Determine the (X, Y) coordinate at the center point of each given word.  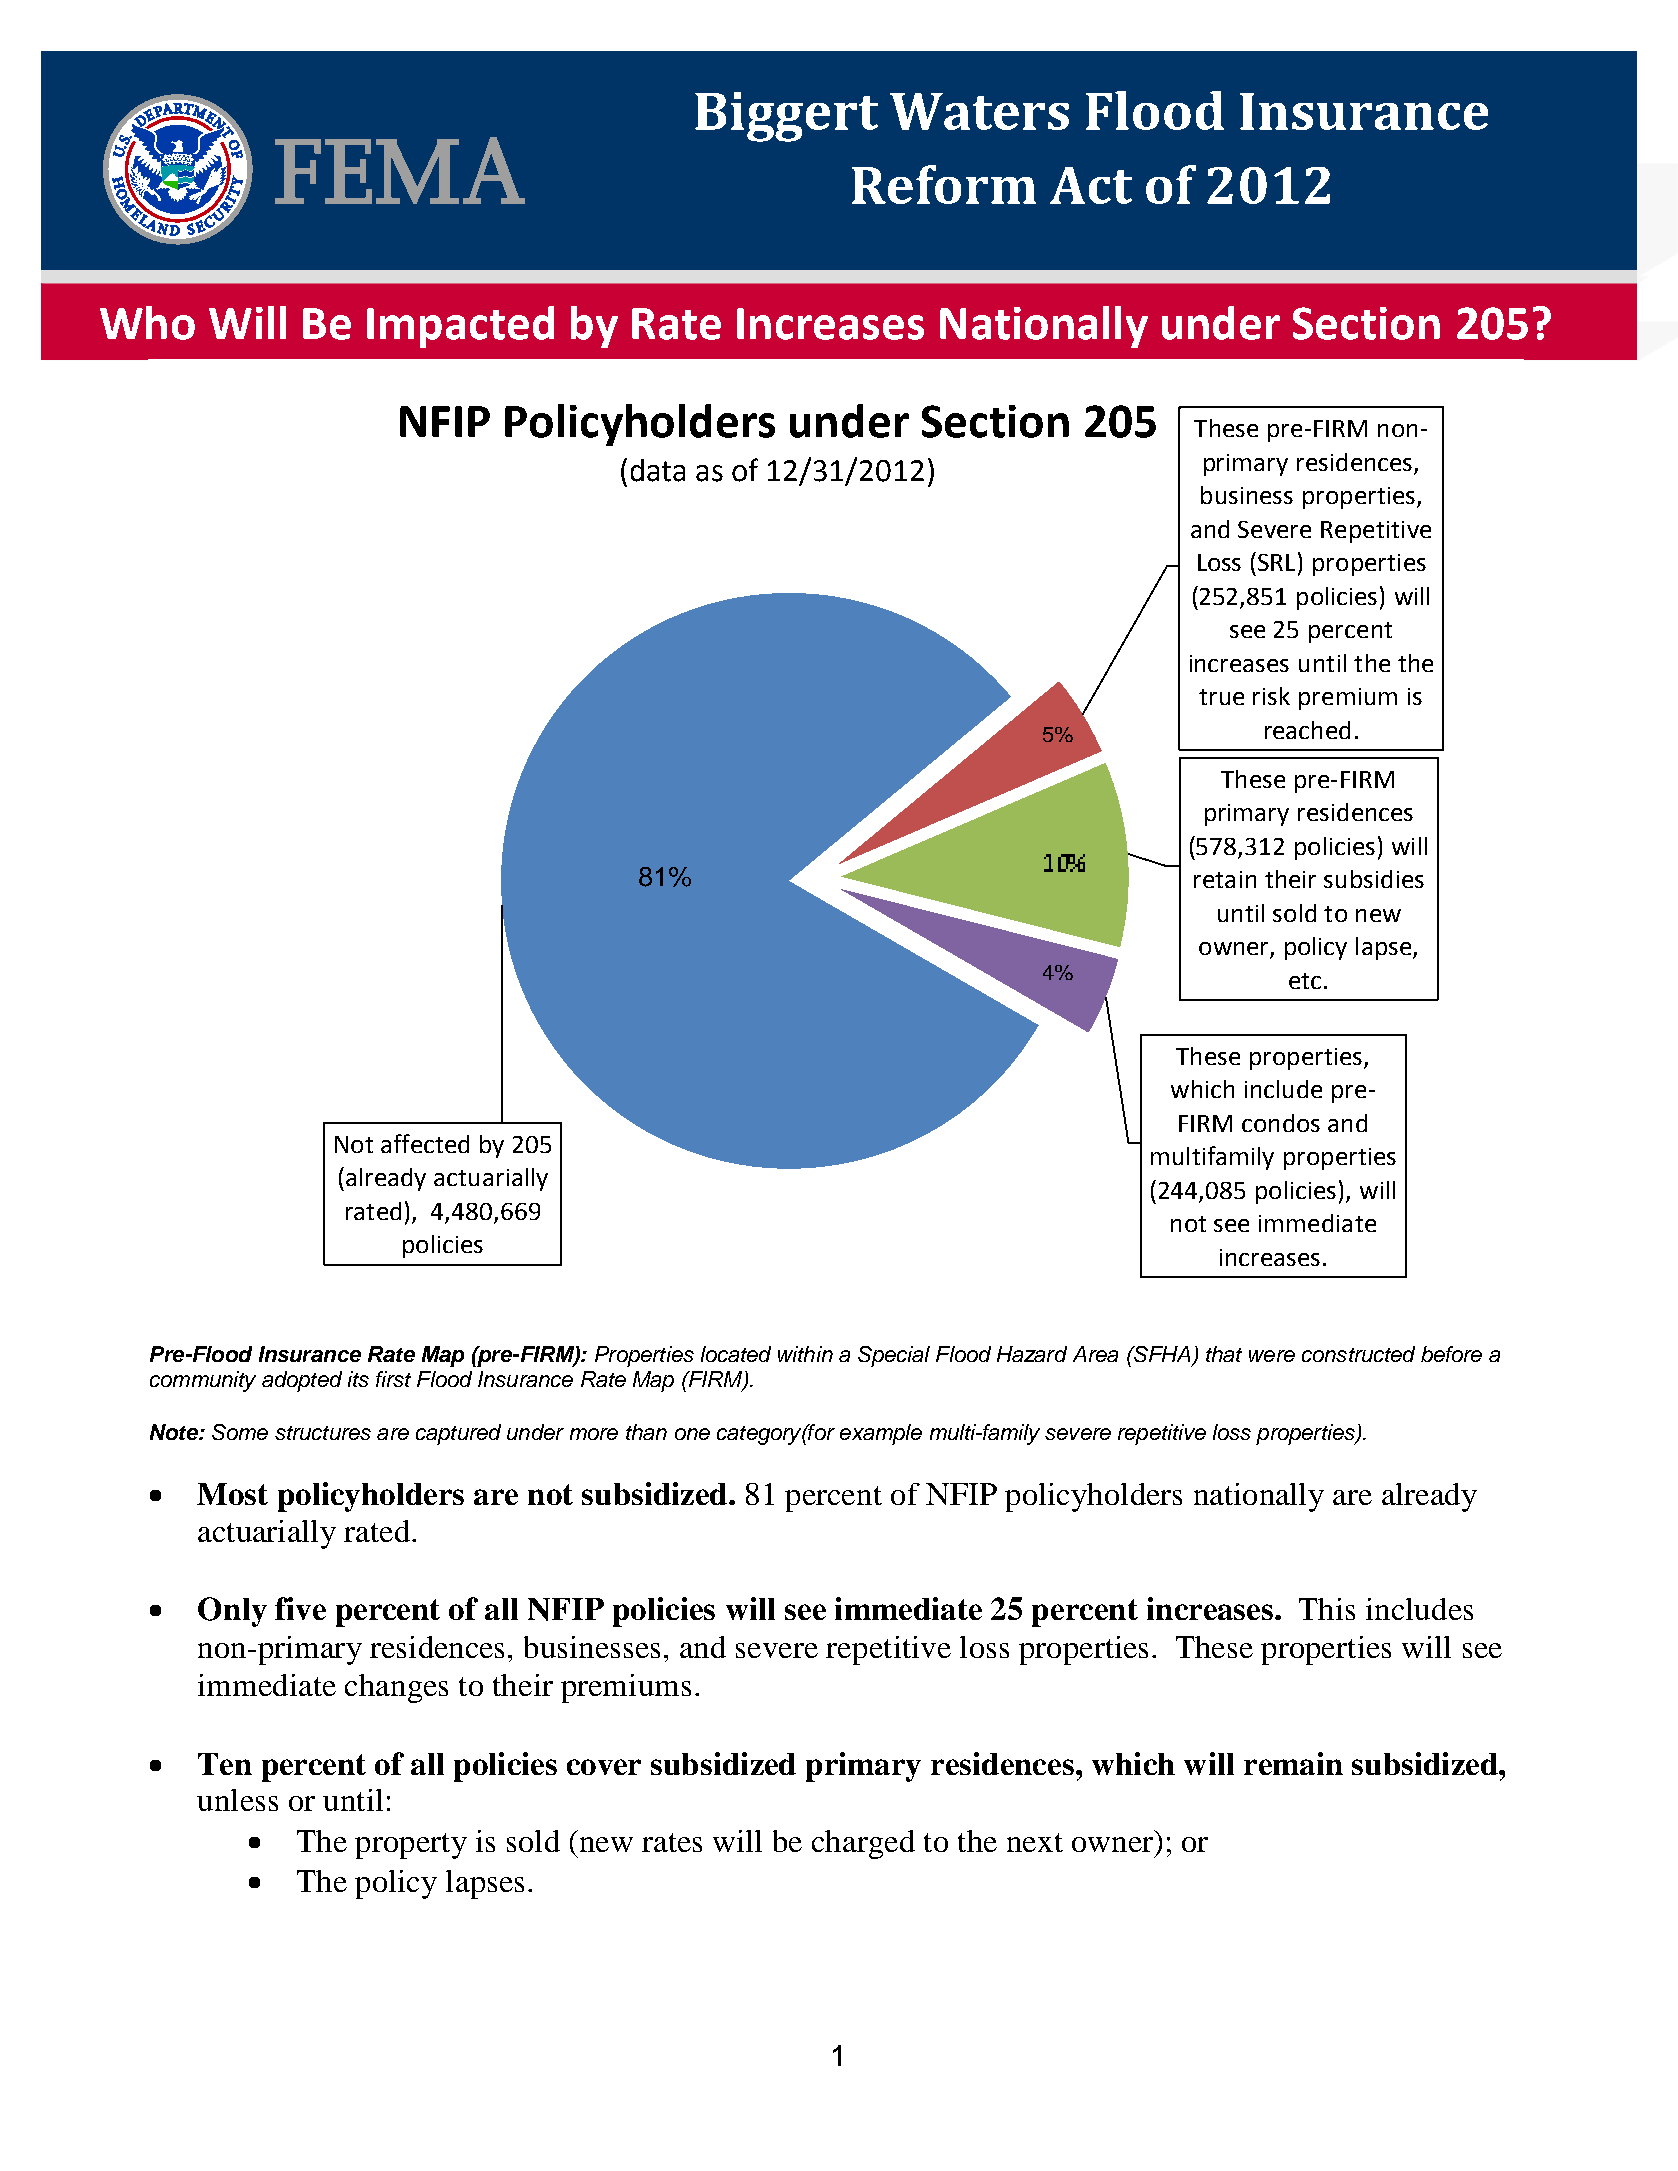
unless (237, 1800)
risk (1271, 696)
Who (147, 323)
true (1221, 697)
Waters (979, 111)
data (658, 470)
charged (863, 1844)
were (1272, 1356)
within (805, 1354)
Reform (944, 184)
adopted (302, 1381)
